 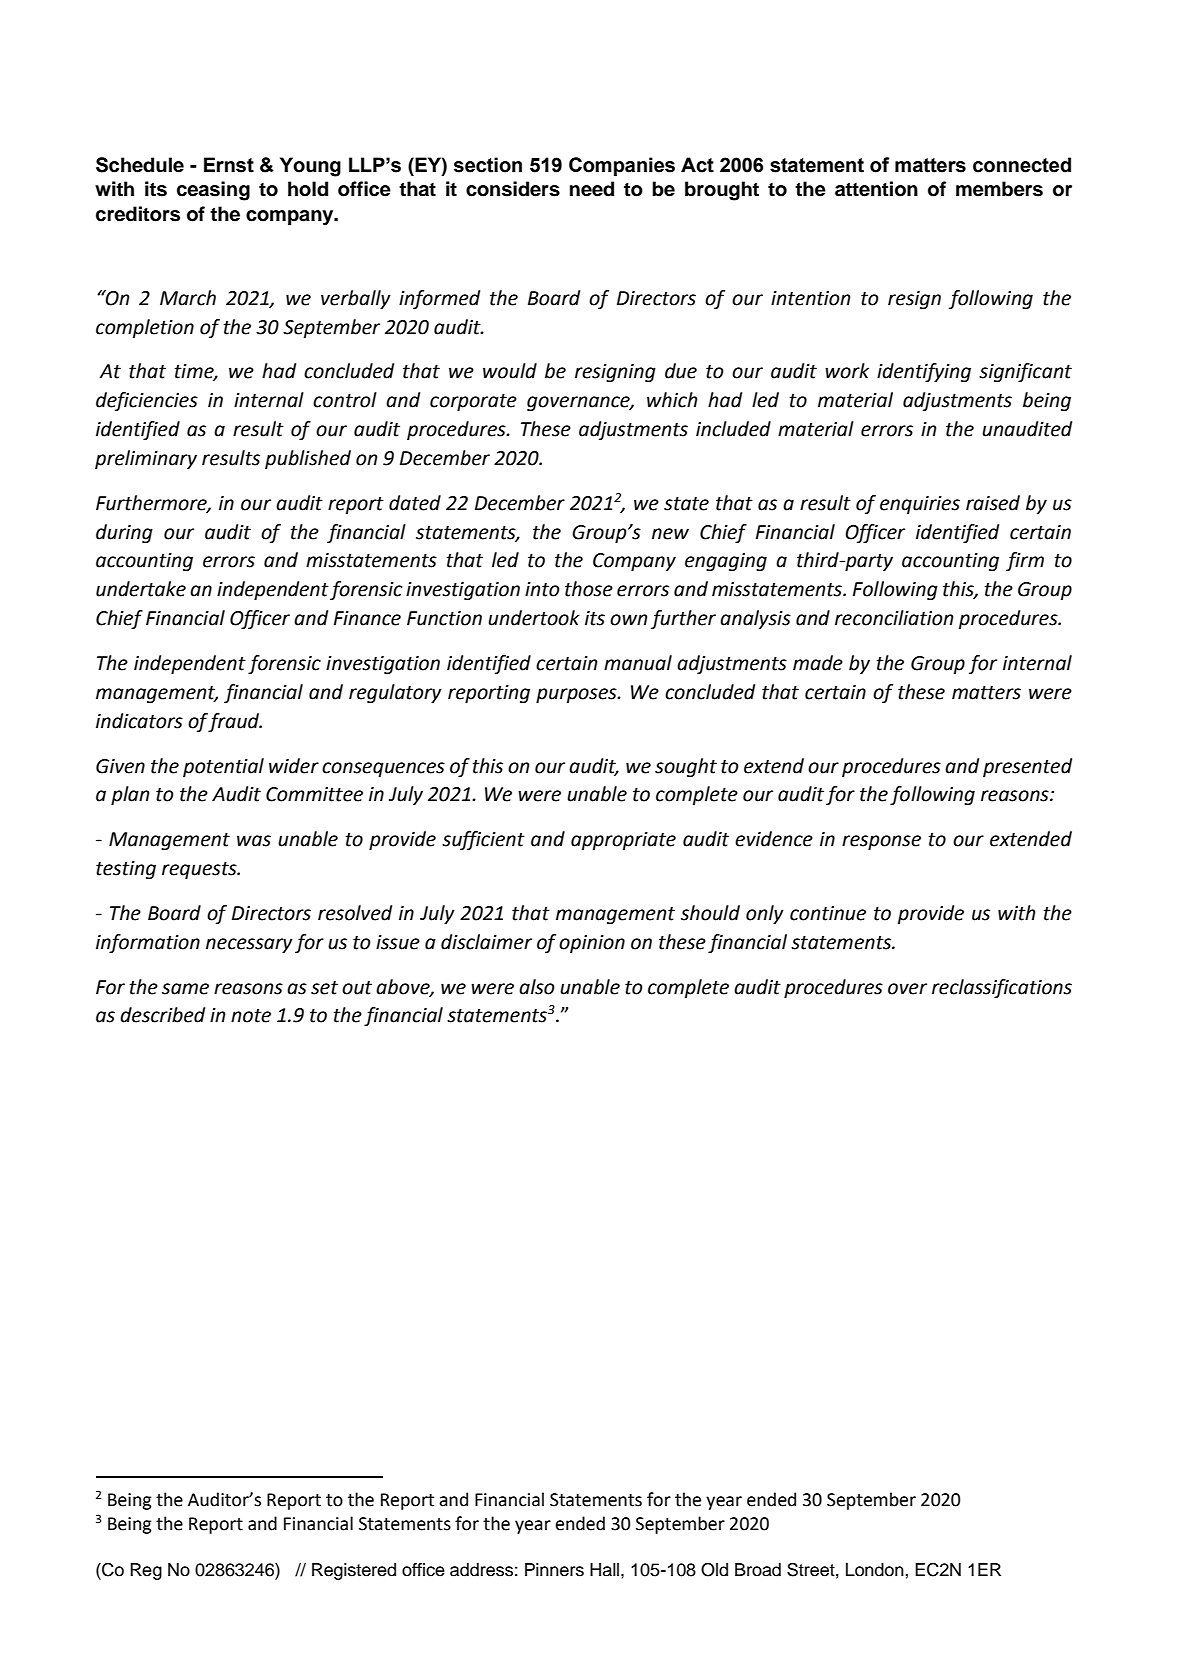 What do you see at coordinates (251, 1016) in the page?
I see `note` at bounding box center [251, 1016].
